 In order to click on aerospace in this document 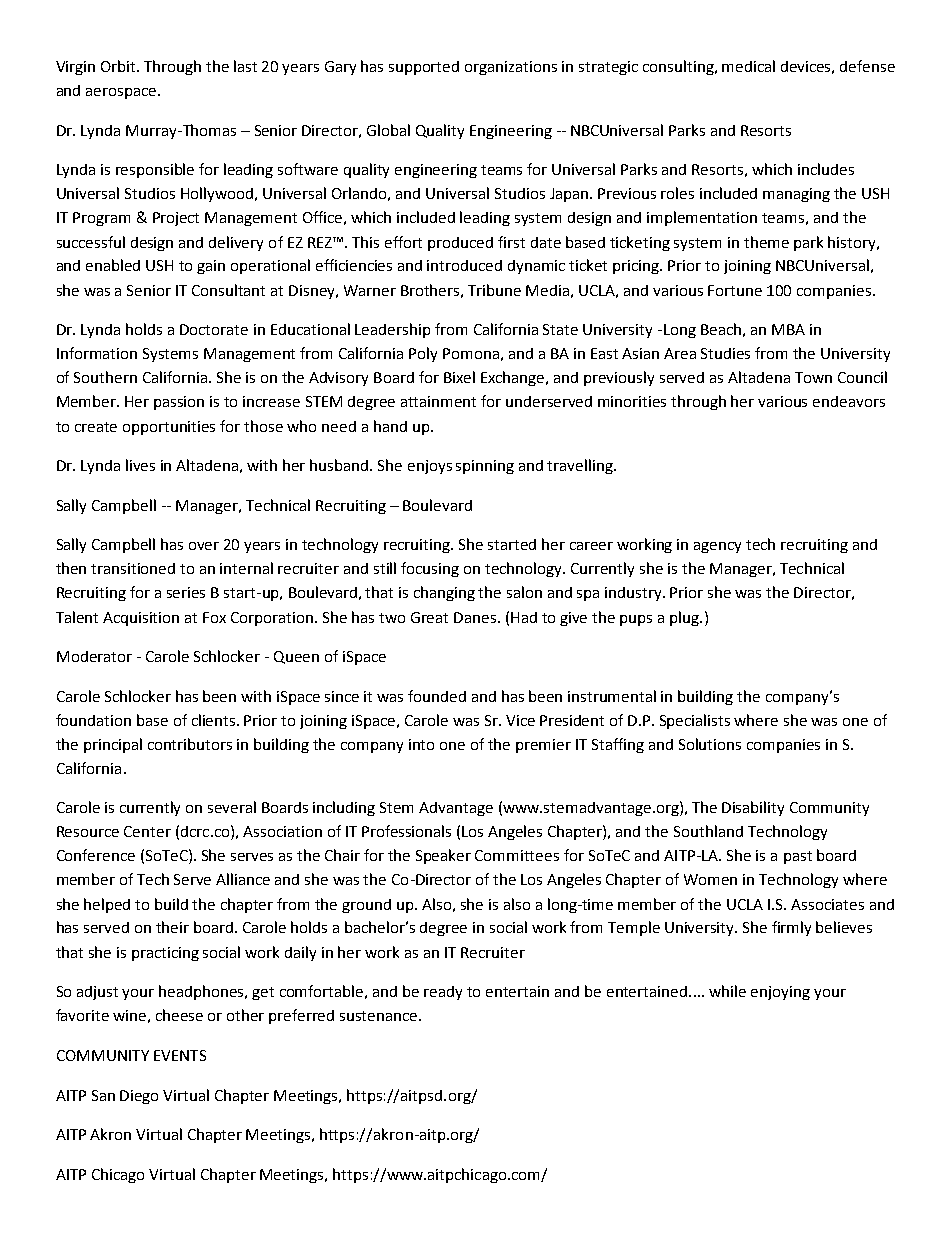, I will do `click(122, 93)`.
